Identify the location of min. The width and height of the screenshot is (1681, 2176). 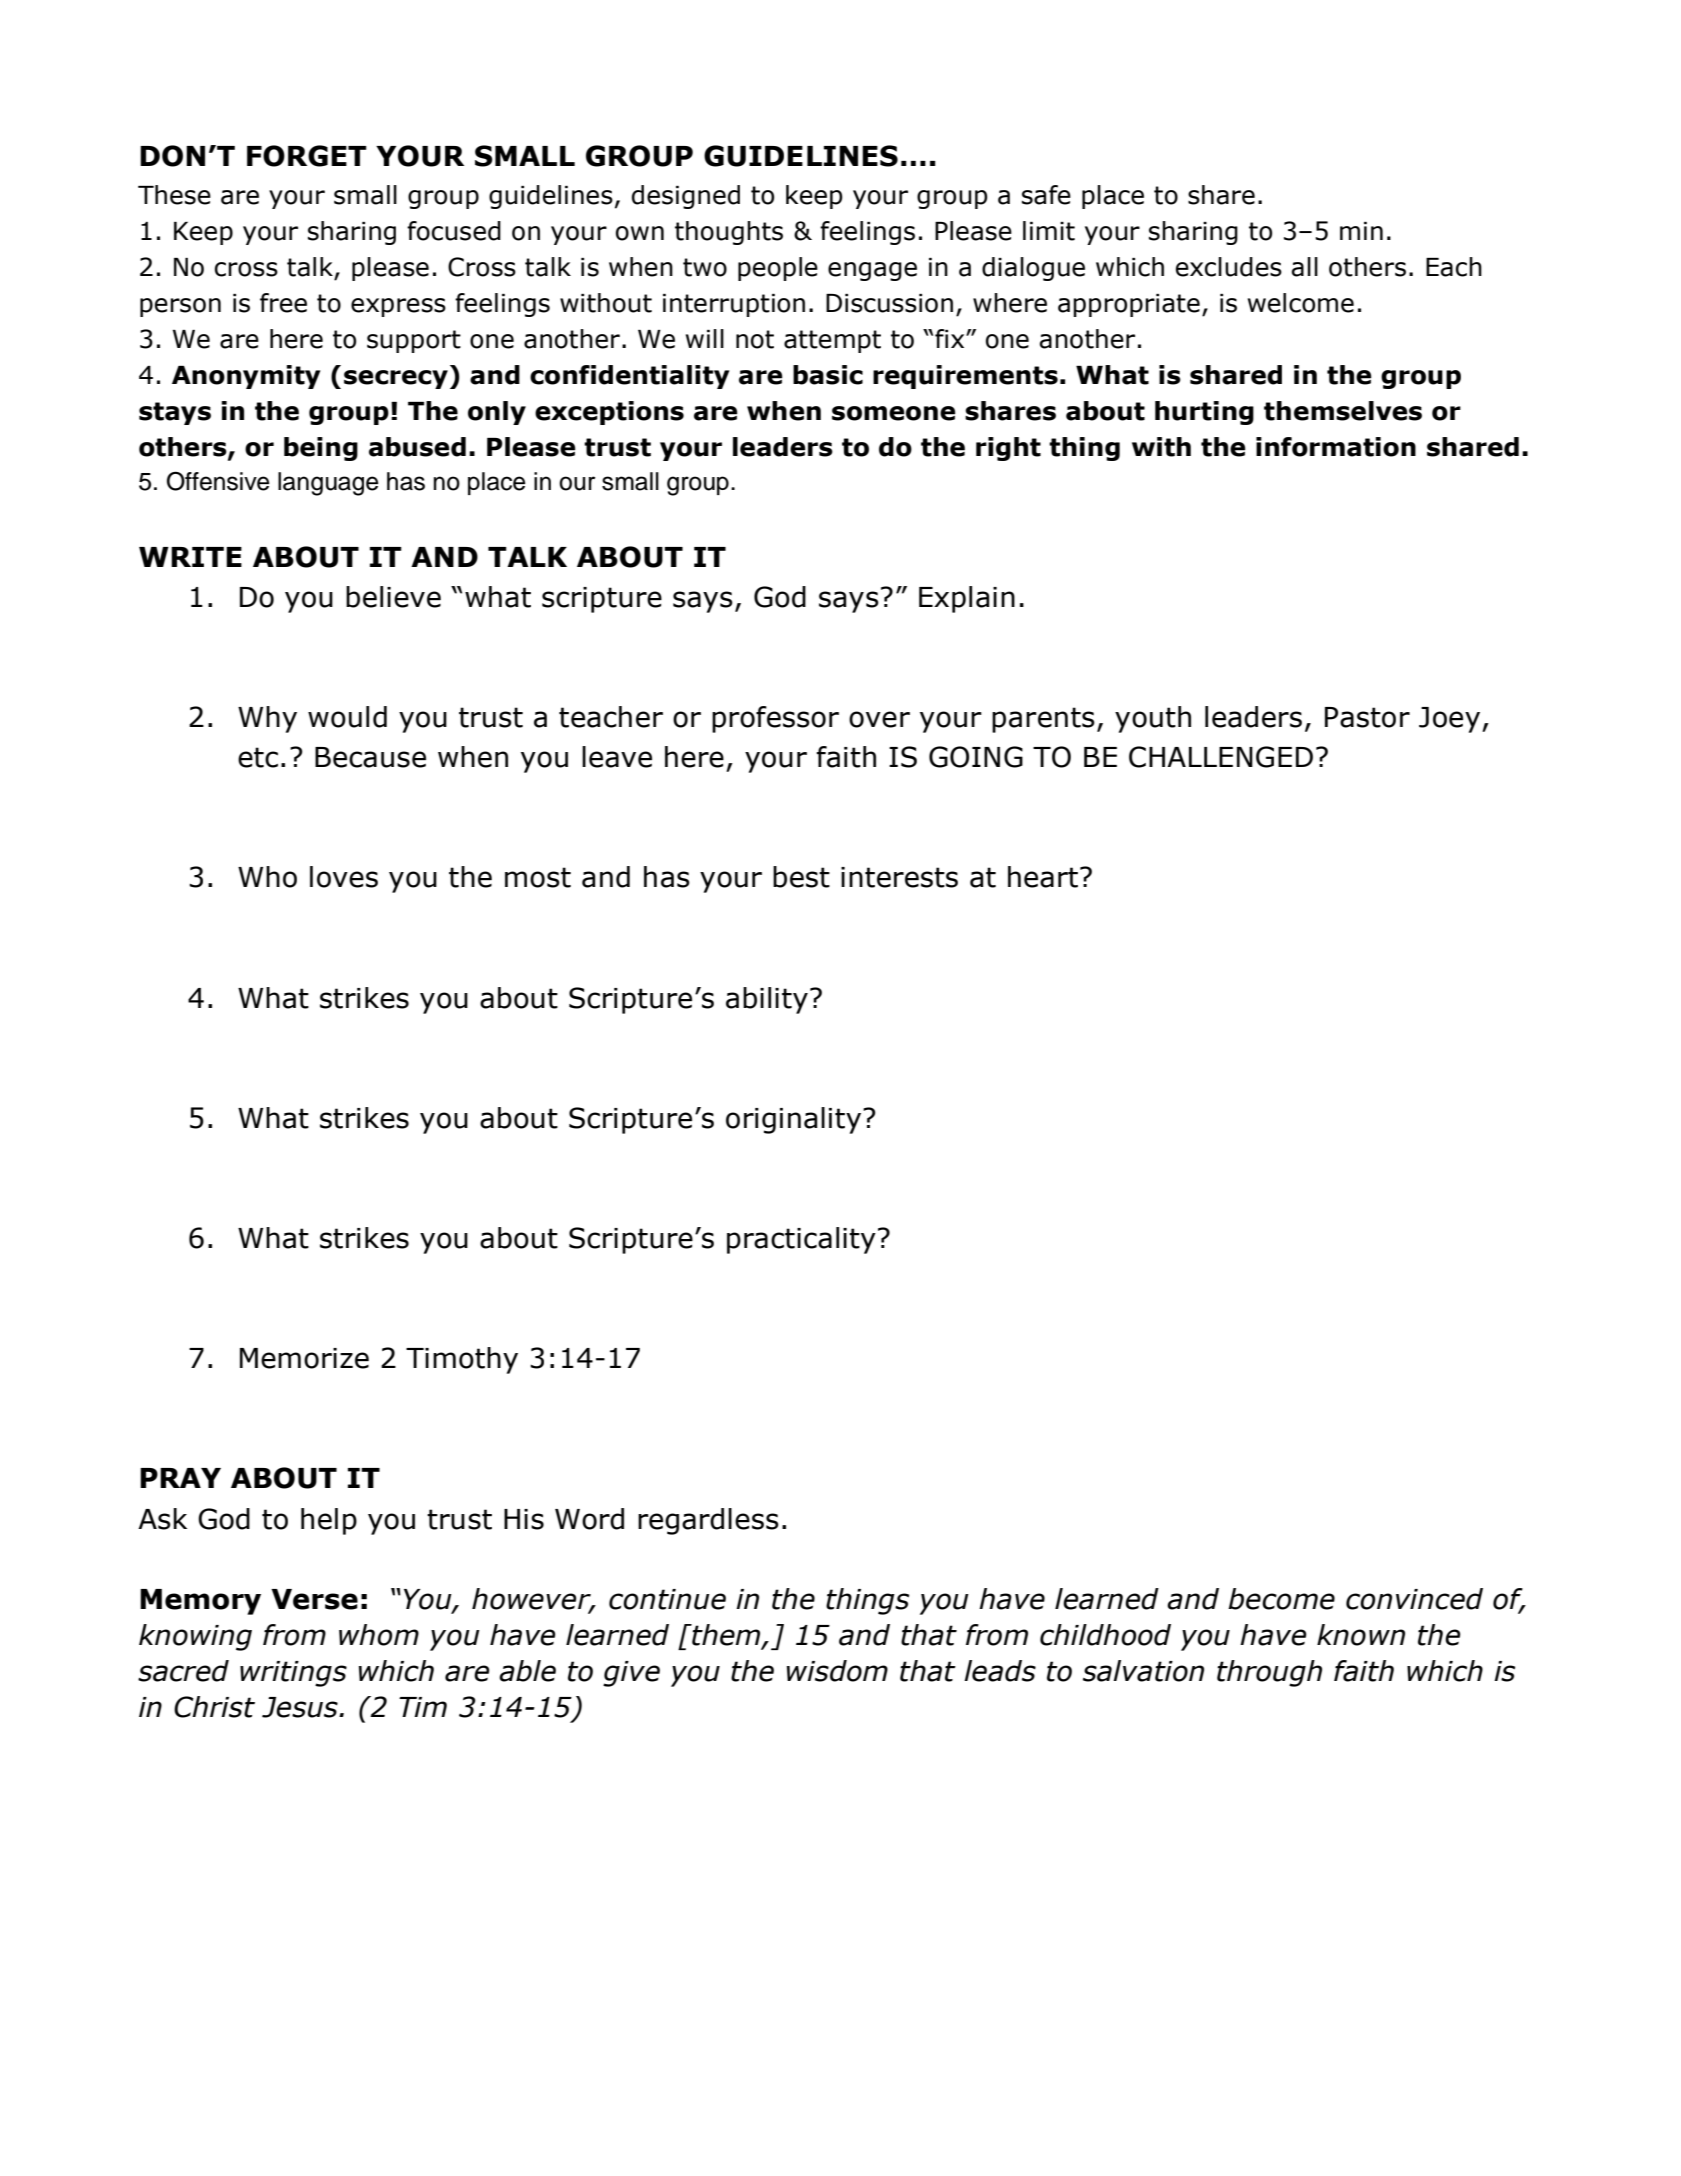
(1361, 231).
